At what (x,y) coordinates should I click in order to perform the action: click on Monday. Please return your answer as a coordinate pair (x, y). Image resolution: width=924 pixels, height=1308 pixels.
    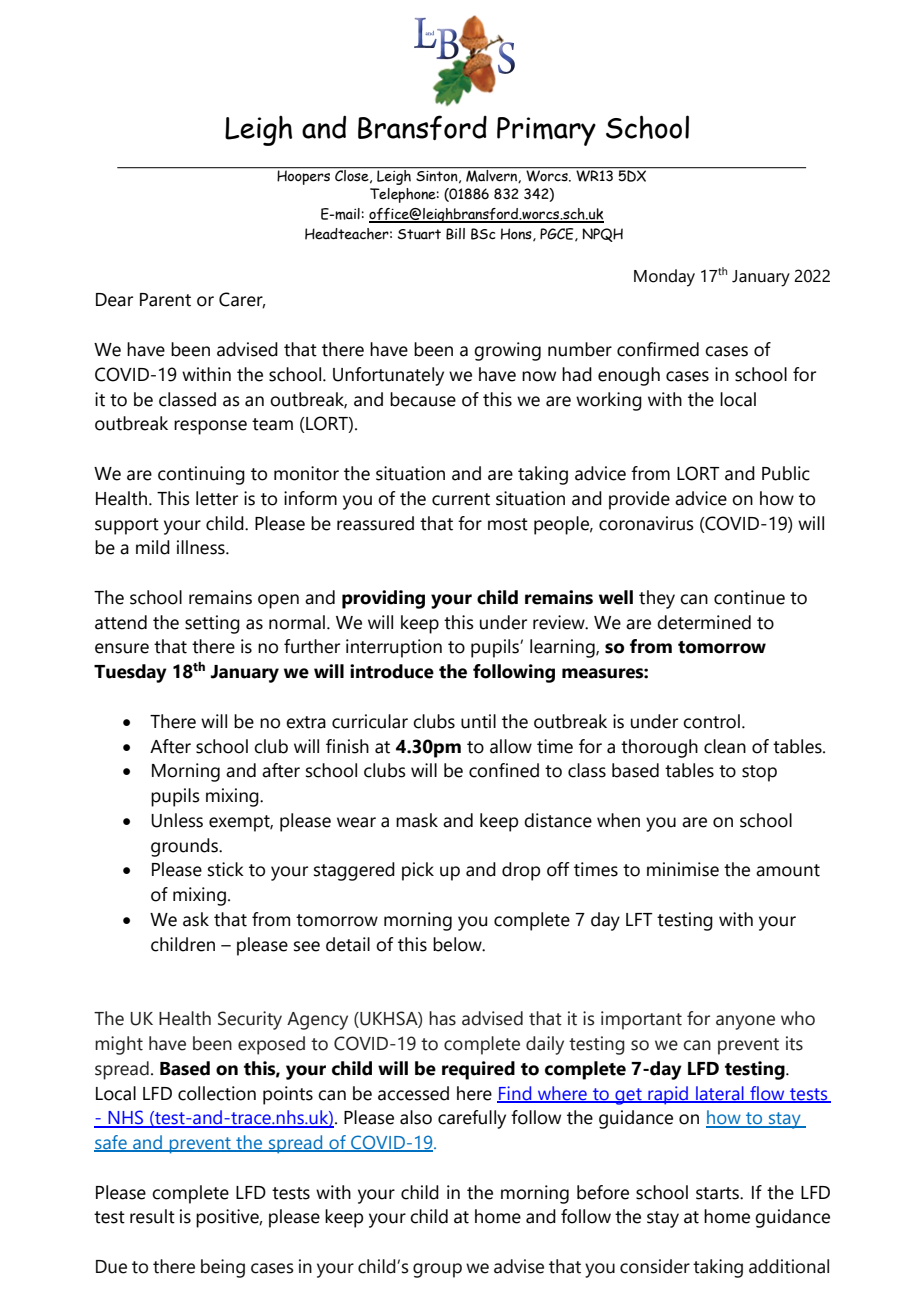
    Looking at the image, I should click on (664, 278).
